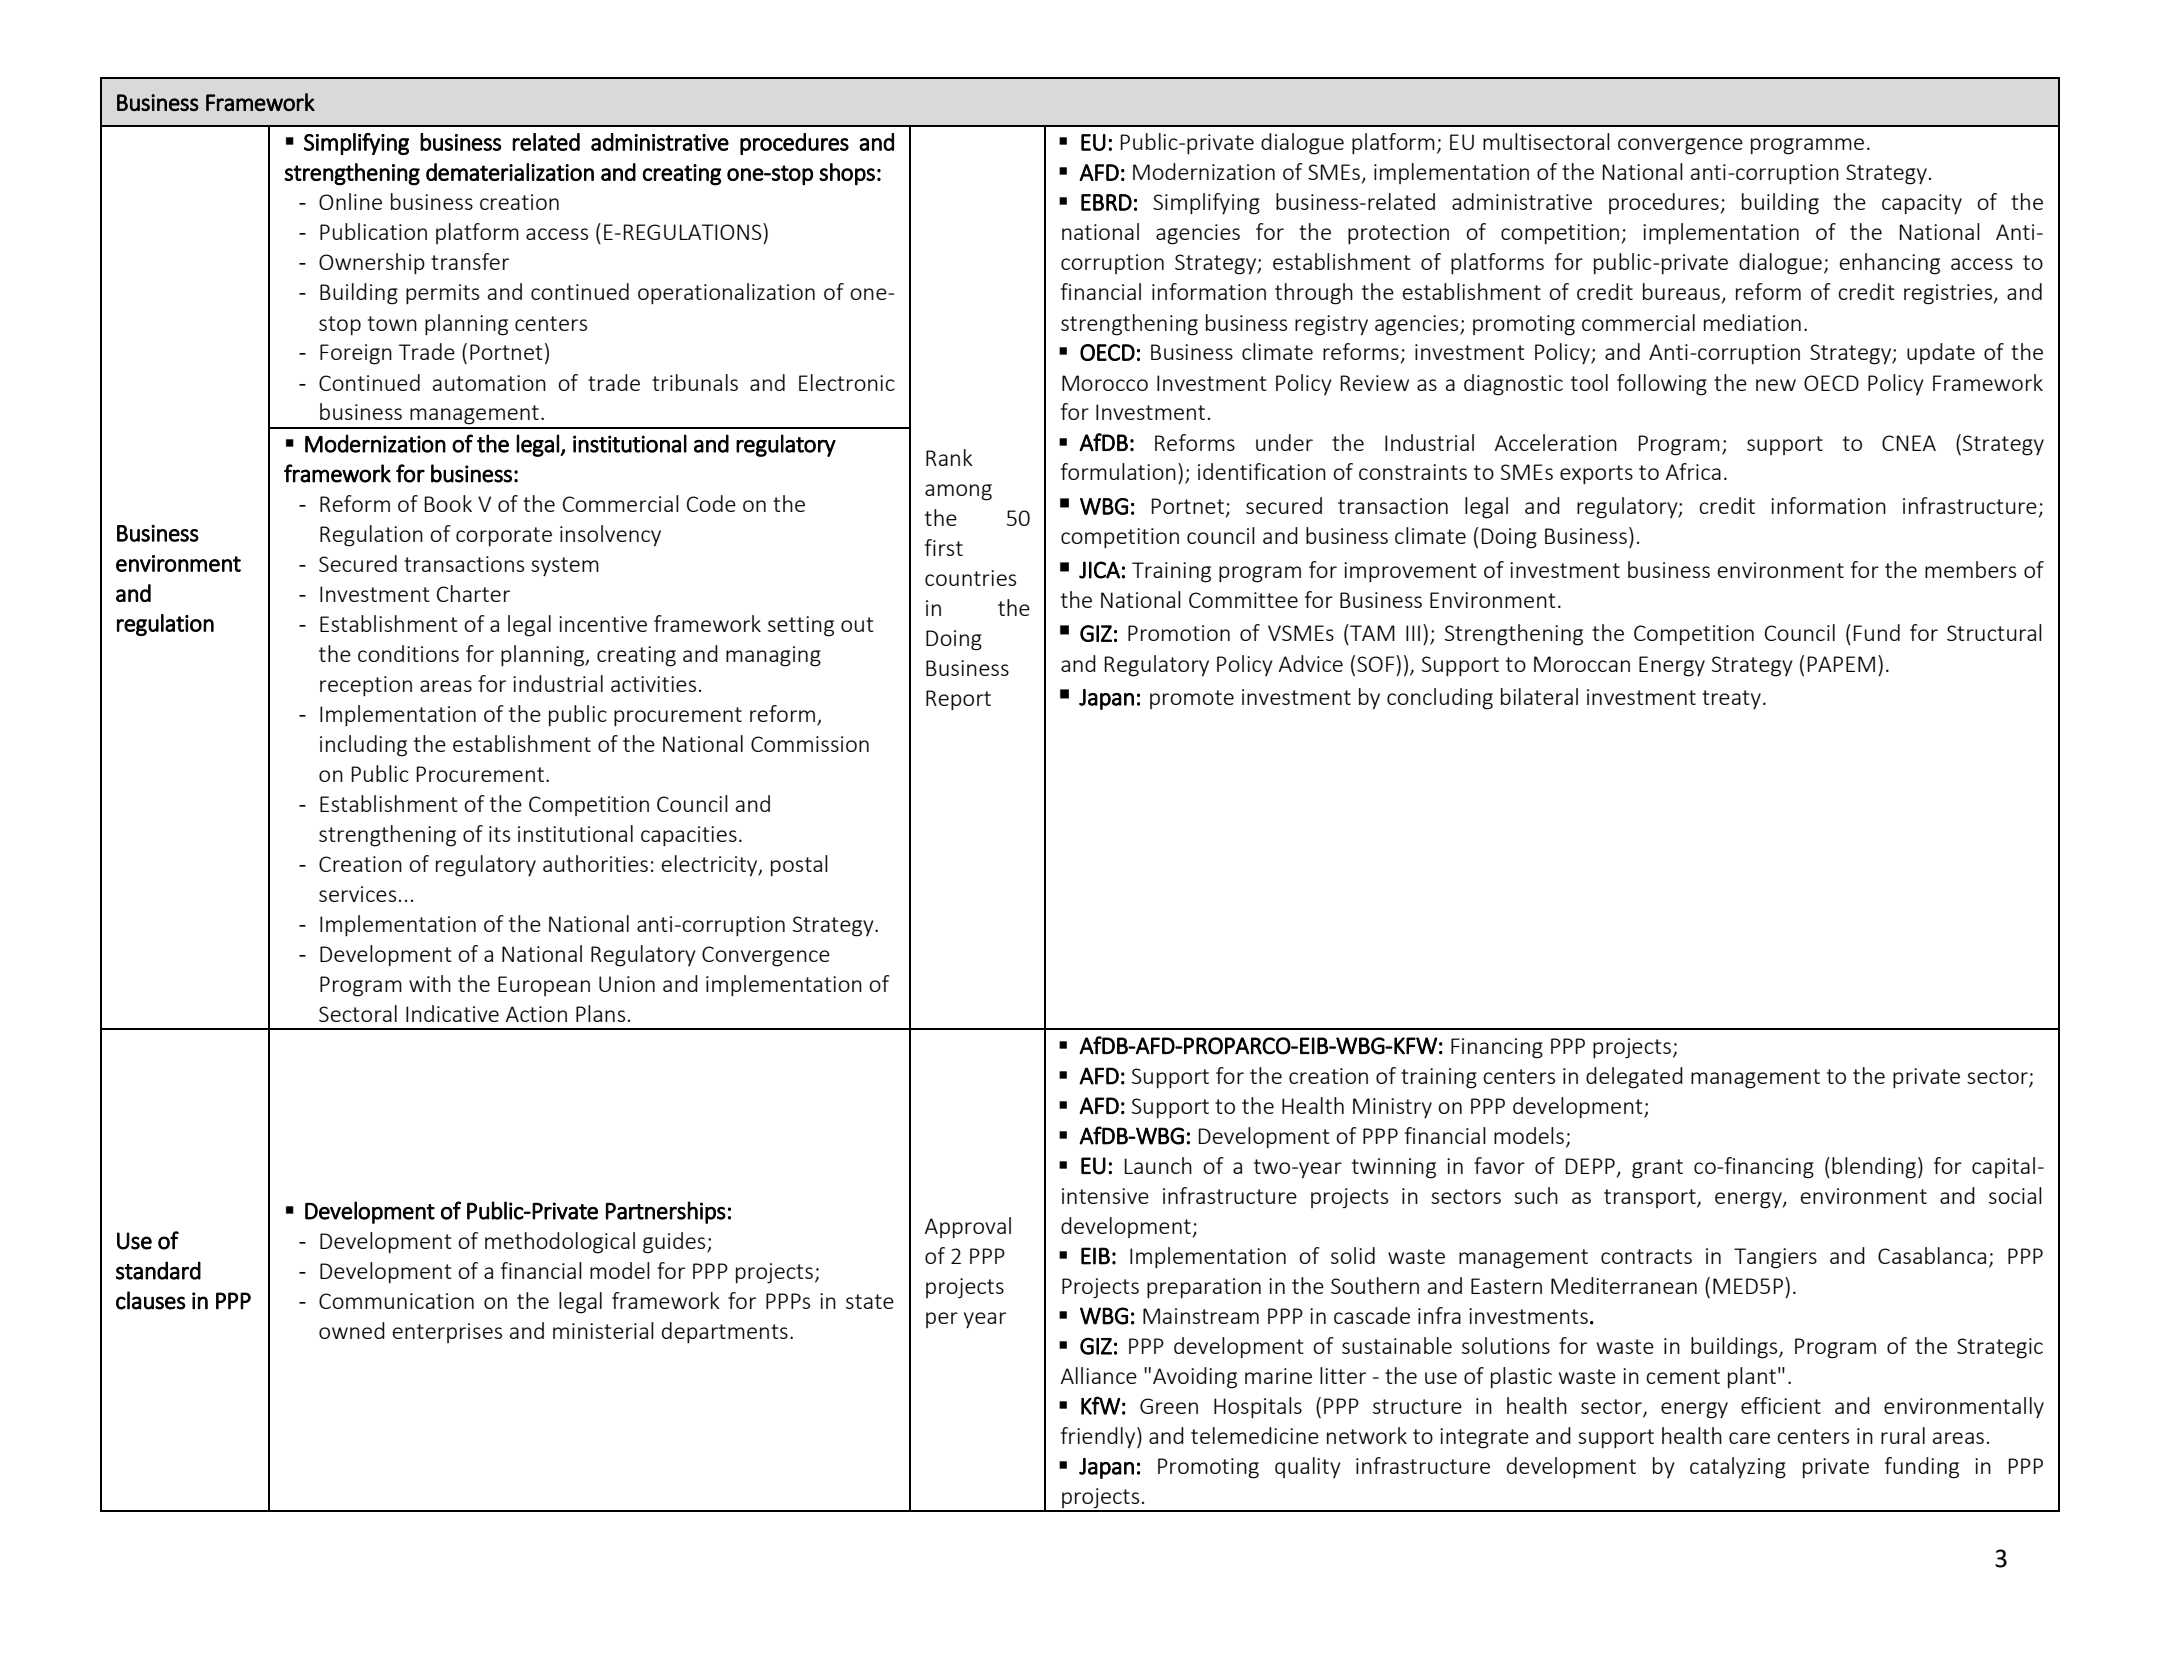 The image size is (2163, 1672). I want to click on Indicative, so click(452, 1013).
